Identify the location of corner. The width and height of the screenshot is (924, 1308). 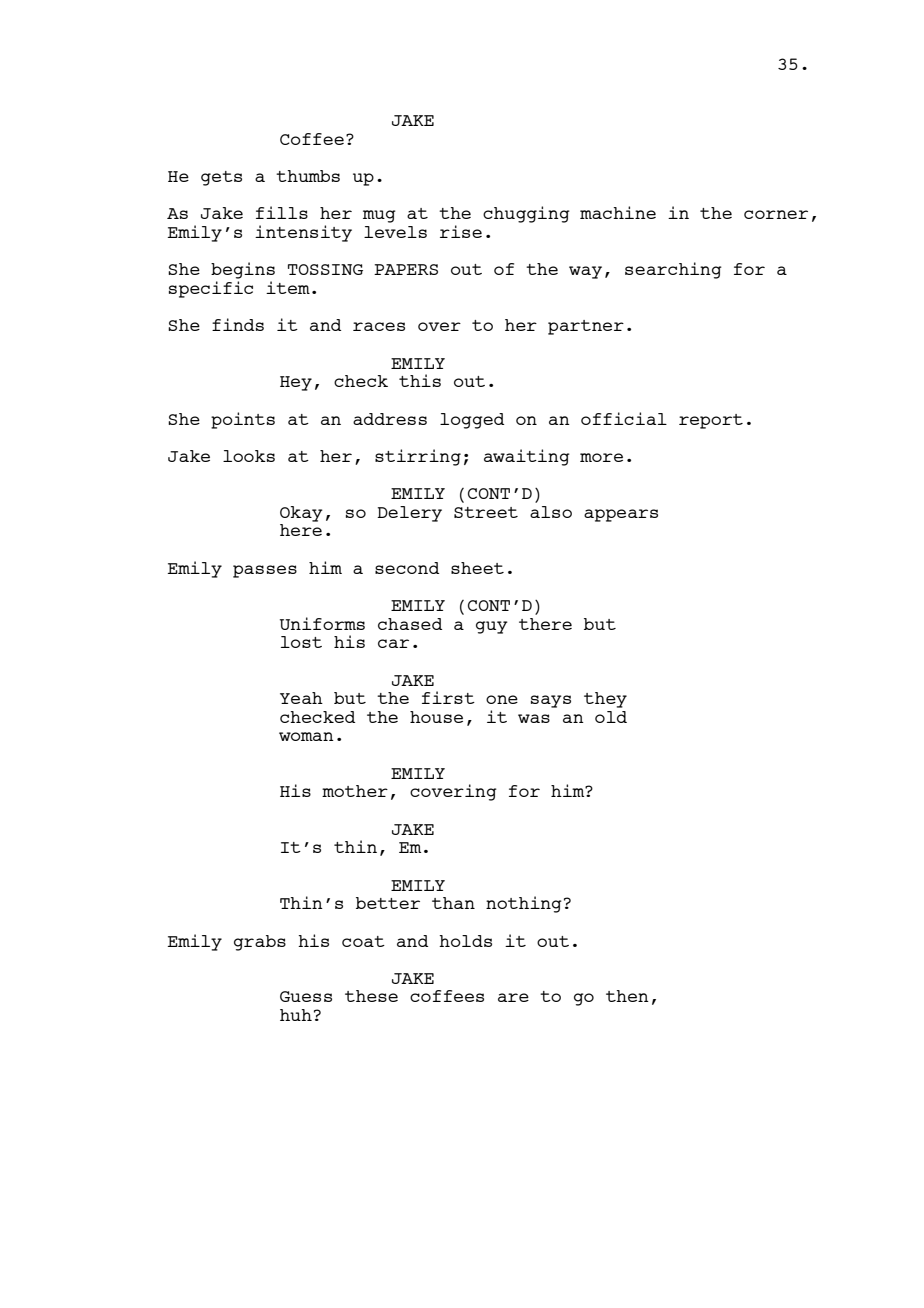
(776, 214).
